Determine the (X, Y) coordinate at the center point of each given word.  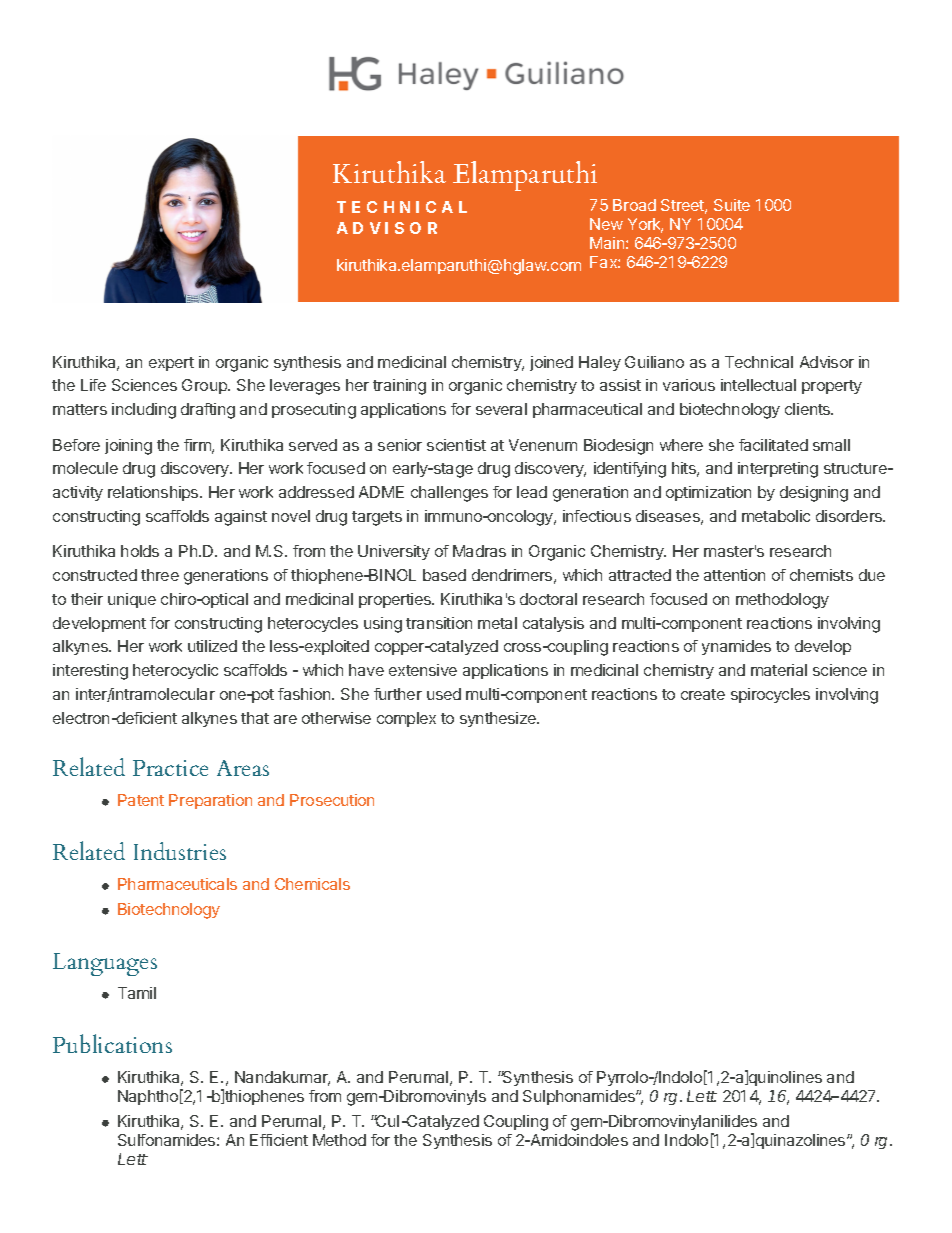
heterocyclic (175, 671)
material (779, 670)
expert (171, 364)
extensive (423, 670)
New (606, 224)
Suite (732, 205)
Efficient (279, 1140)
